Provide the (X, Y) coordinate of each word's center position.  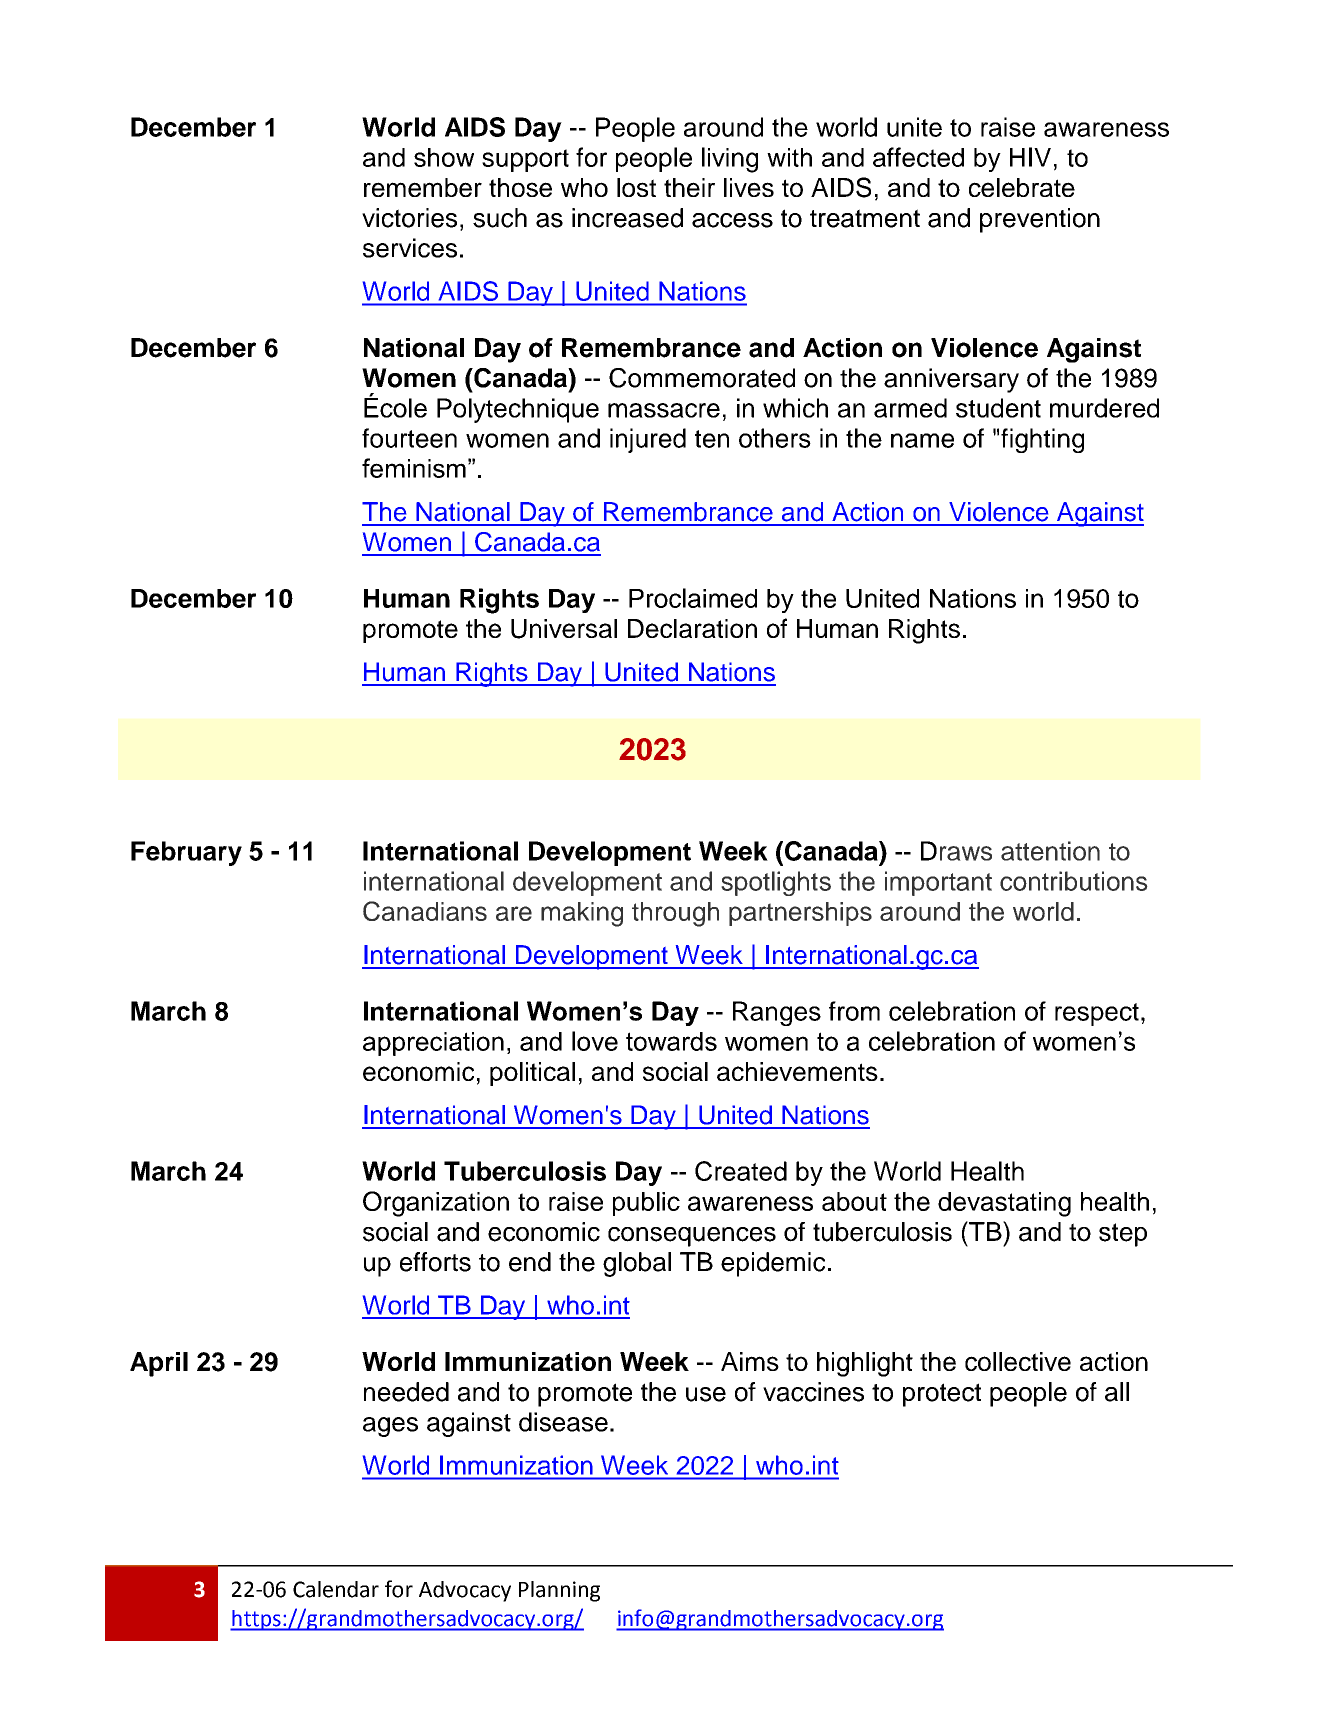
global (637, 1264)
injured (648, 440)
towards (671, 1041)
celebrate (1022, 187)
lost (636, 187)
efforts (435, 1262)
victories (409, 218)
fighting (1042, 440)
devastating (1004, 1204)
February (186, 853)
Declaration (692, 628)
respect (1097, 1014)
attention (1050, 851)
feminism (414, 468)
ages (390, 1427)
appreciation (433, 1044)
